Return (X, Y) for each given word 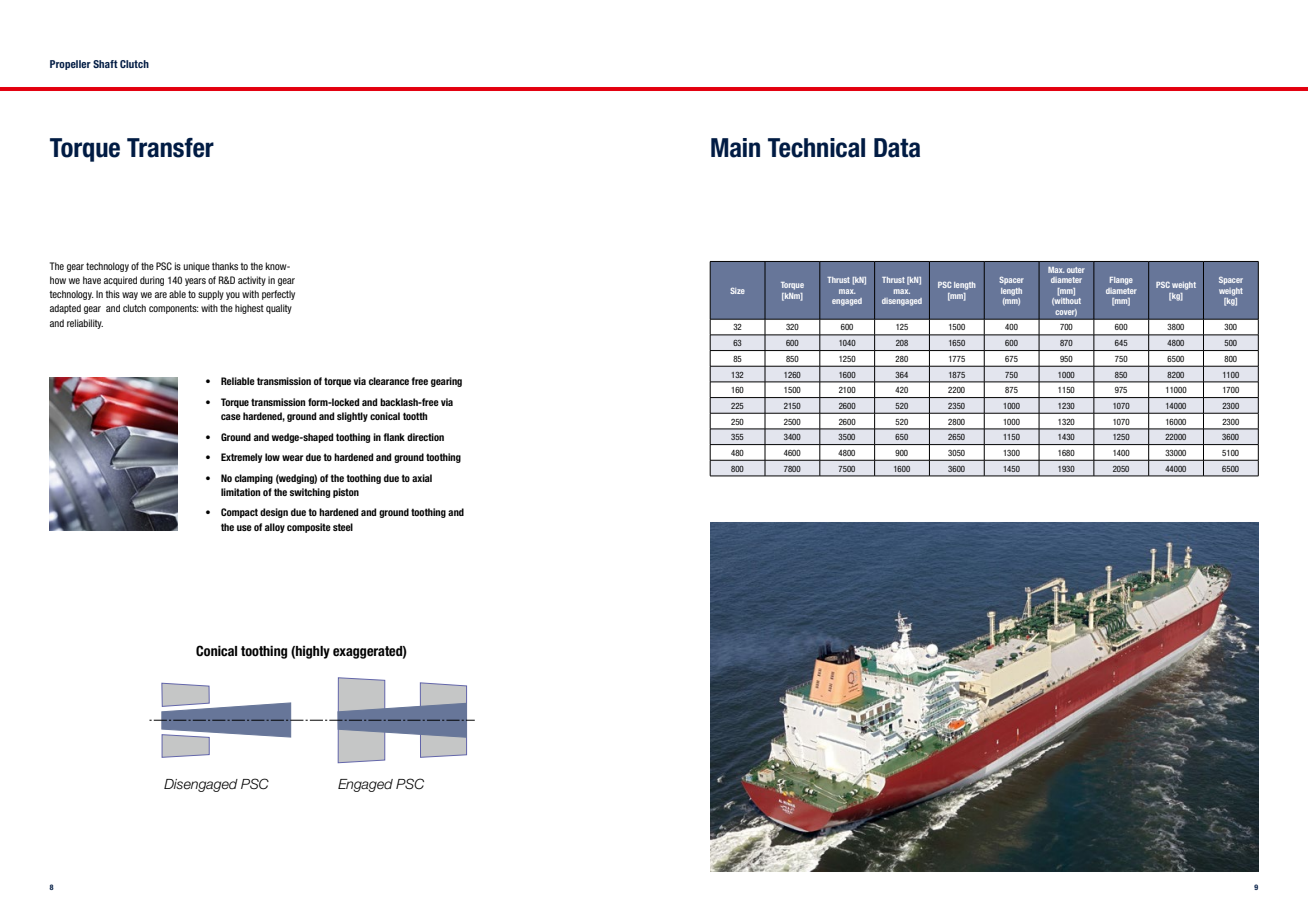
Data (897, 148)
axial (422, 478)
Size (737, 290)
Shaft (105, 64)
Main (735, 148)
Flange (1121, 281)
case (231, 417)
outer (1076, 270)
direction (425, 437)
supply (211, 295)
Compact (239, 513)
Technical (816, 148)
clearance (389, 381)
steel (343, 527)
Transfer (170, 148)
